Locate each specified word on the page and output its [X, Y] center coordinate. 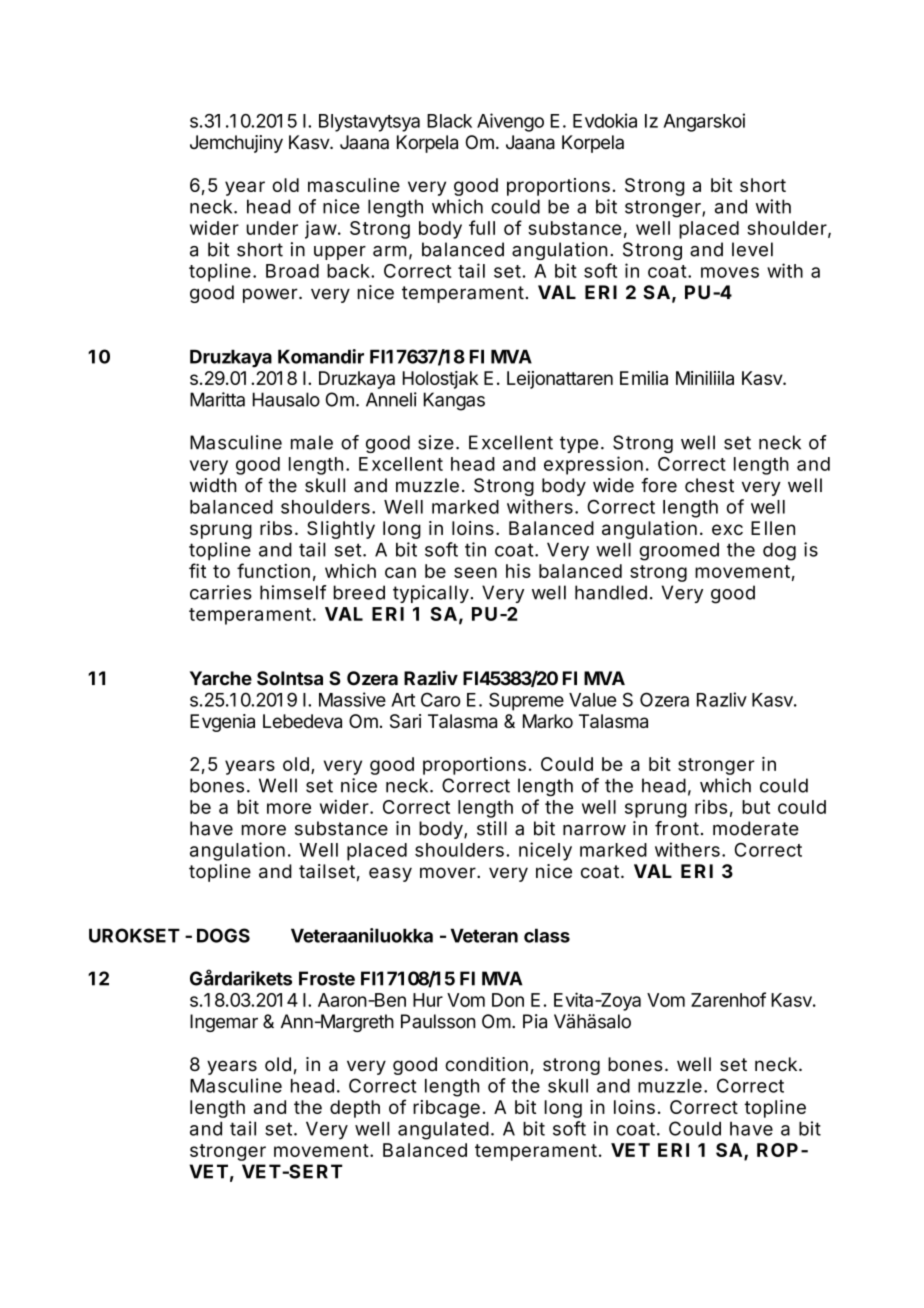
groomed [679, 552]
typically [431, 594]
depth [355, 1109]
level [752, 249]
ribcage [446, 1109]
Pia [535, 1021]
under [272, 228]
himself [293, 592]
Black [449, 121]
